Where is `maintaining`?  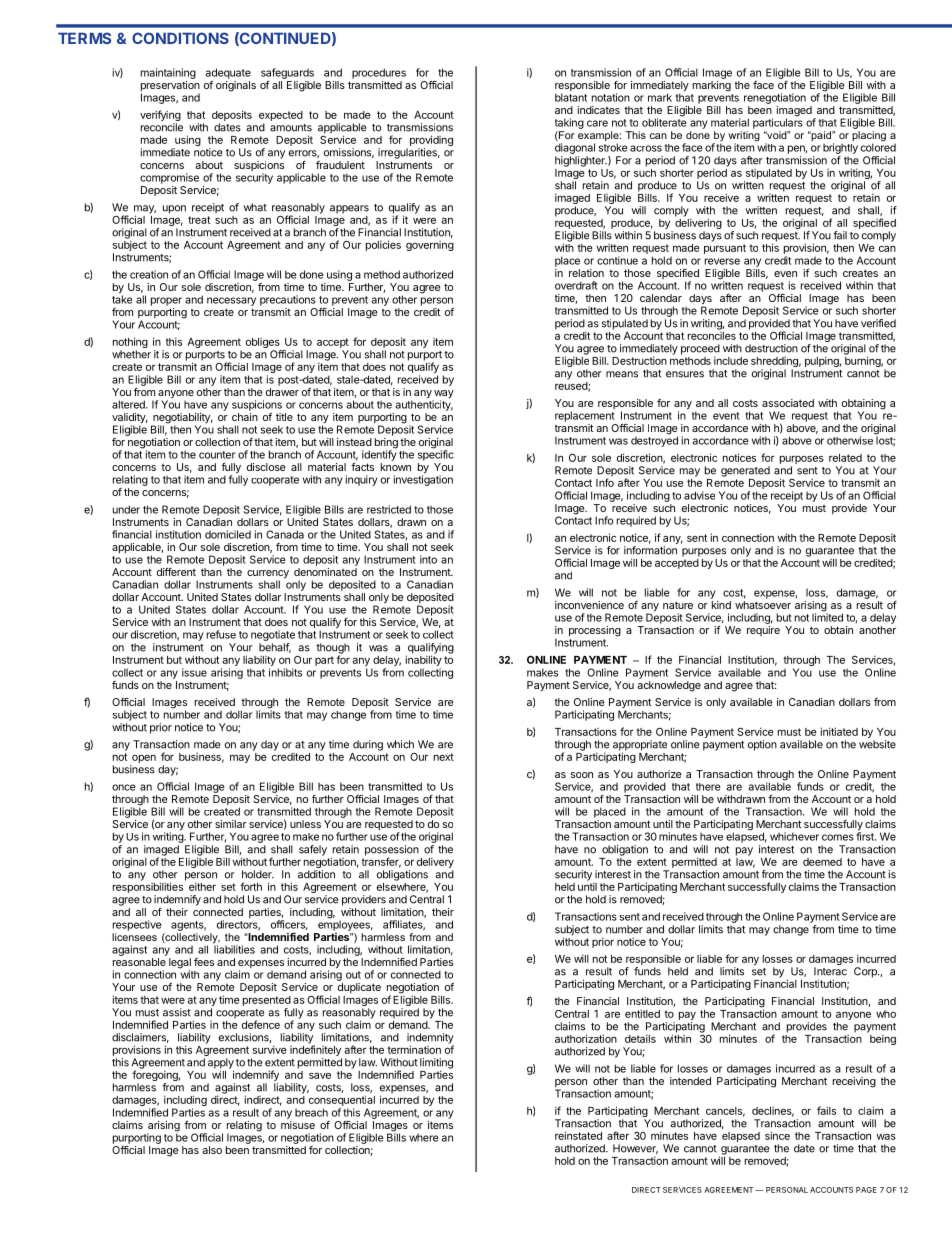
maintaining is located at coordinates (168, 73).
